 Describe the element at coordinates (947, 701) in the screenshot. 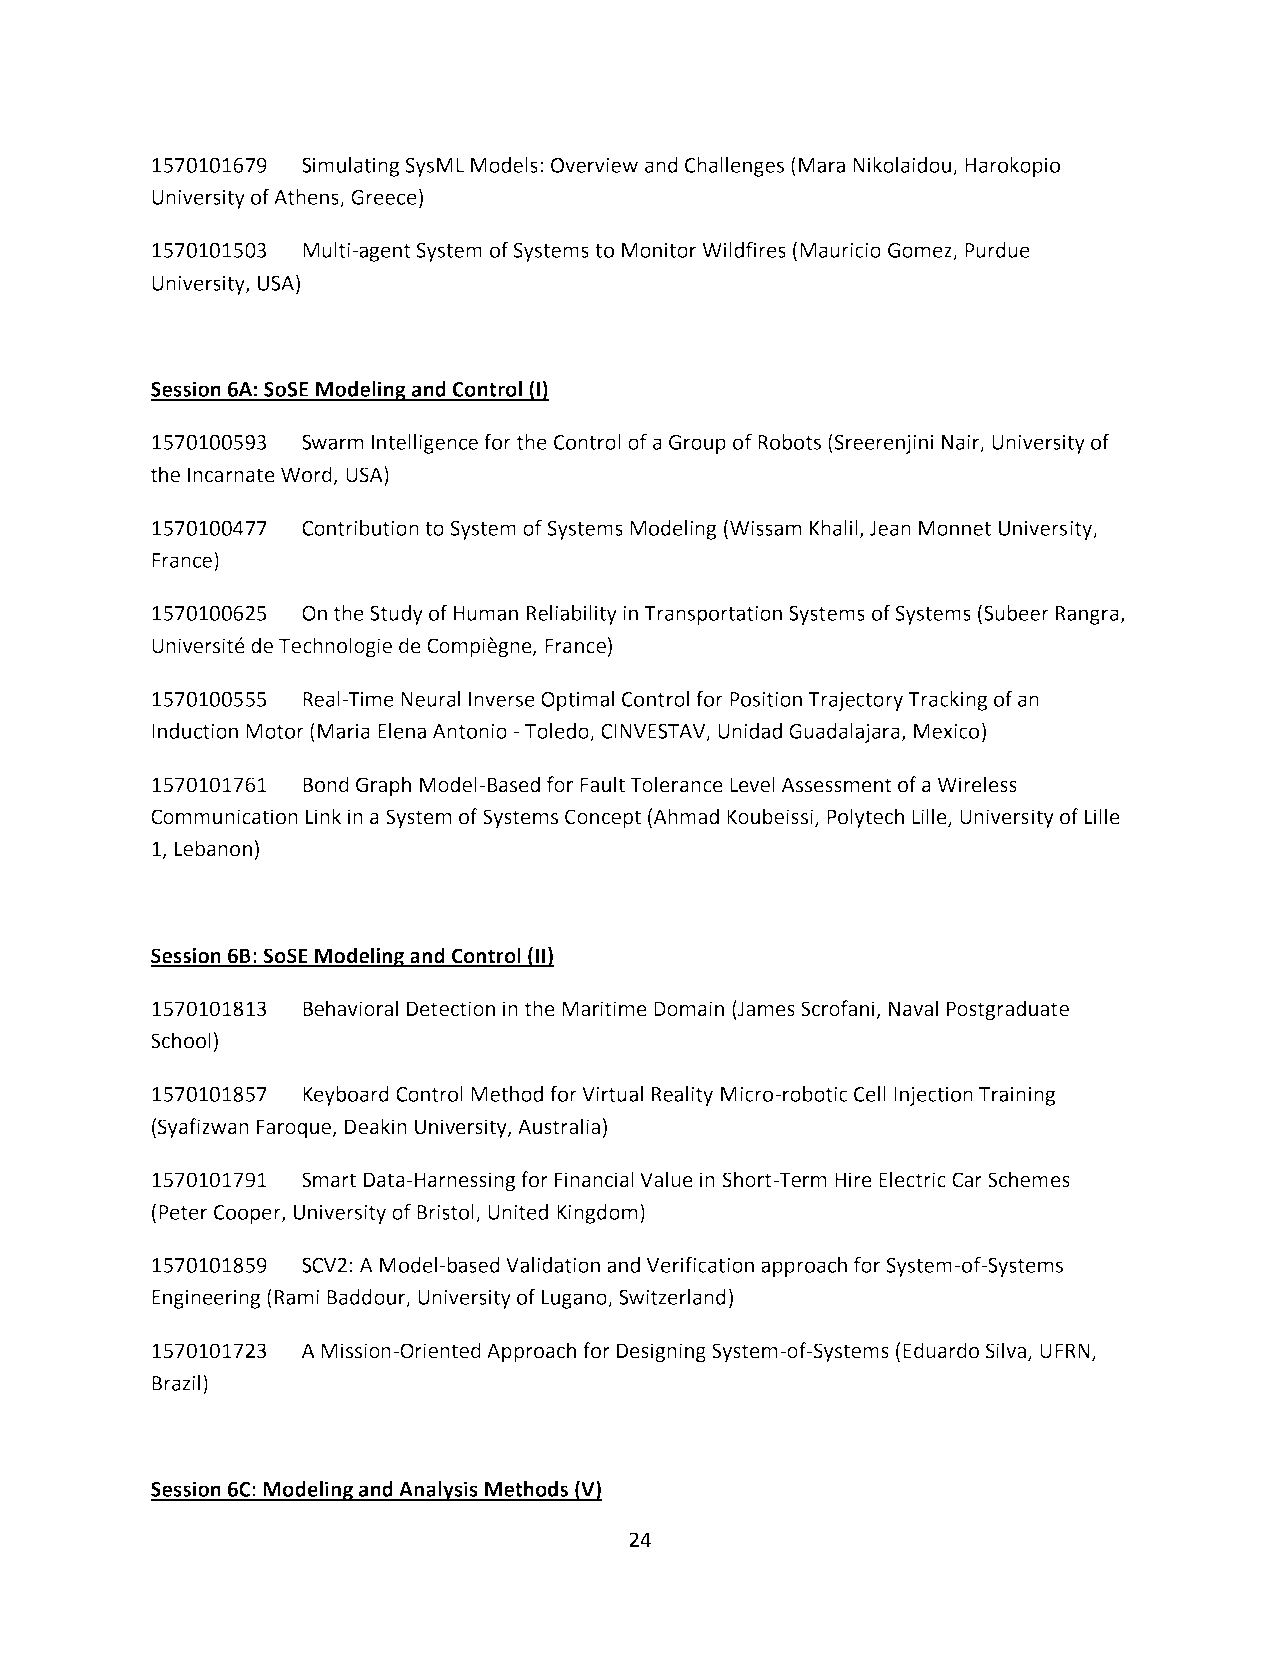

I see `Tracking` at that location.
